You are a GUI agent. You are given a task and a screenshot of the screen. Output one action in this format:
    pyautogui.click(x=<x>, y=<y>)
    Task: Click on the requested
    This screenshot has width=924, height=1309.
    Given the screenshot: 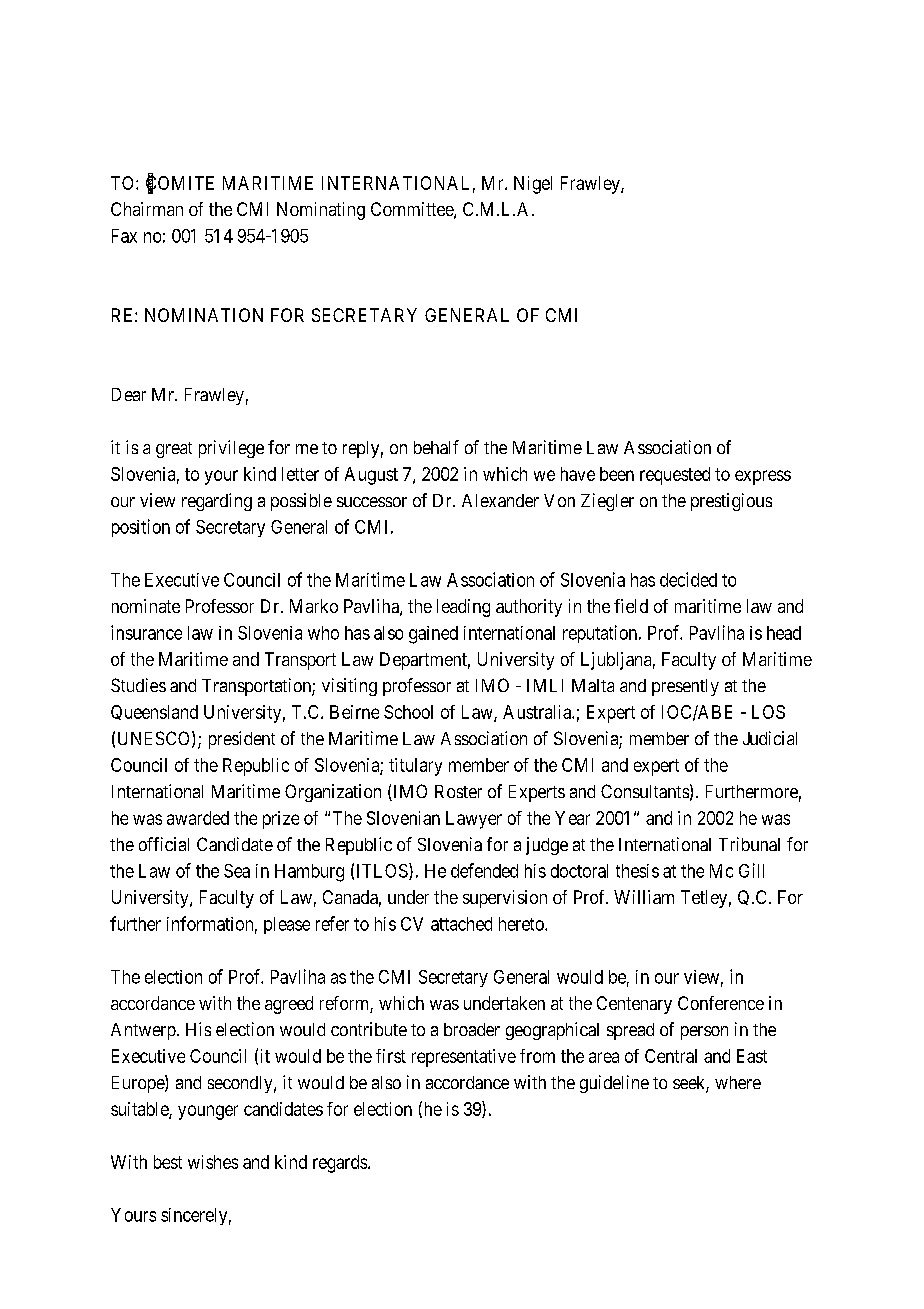 What is the action you would take?
    pyautogui.click(x=675, y=476)
